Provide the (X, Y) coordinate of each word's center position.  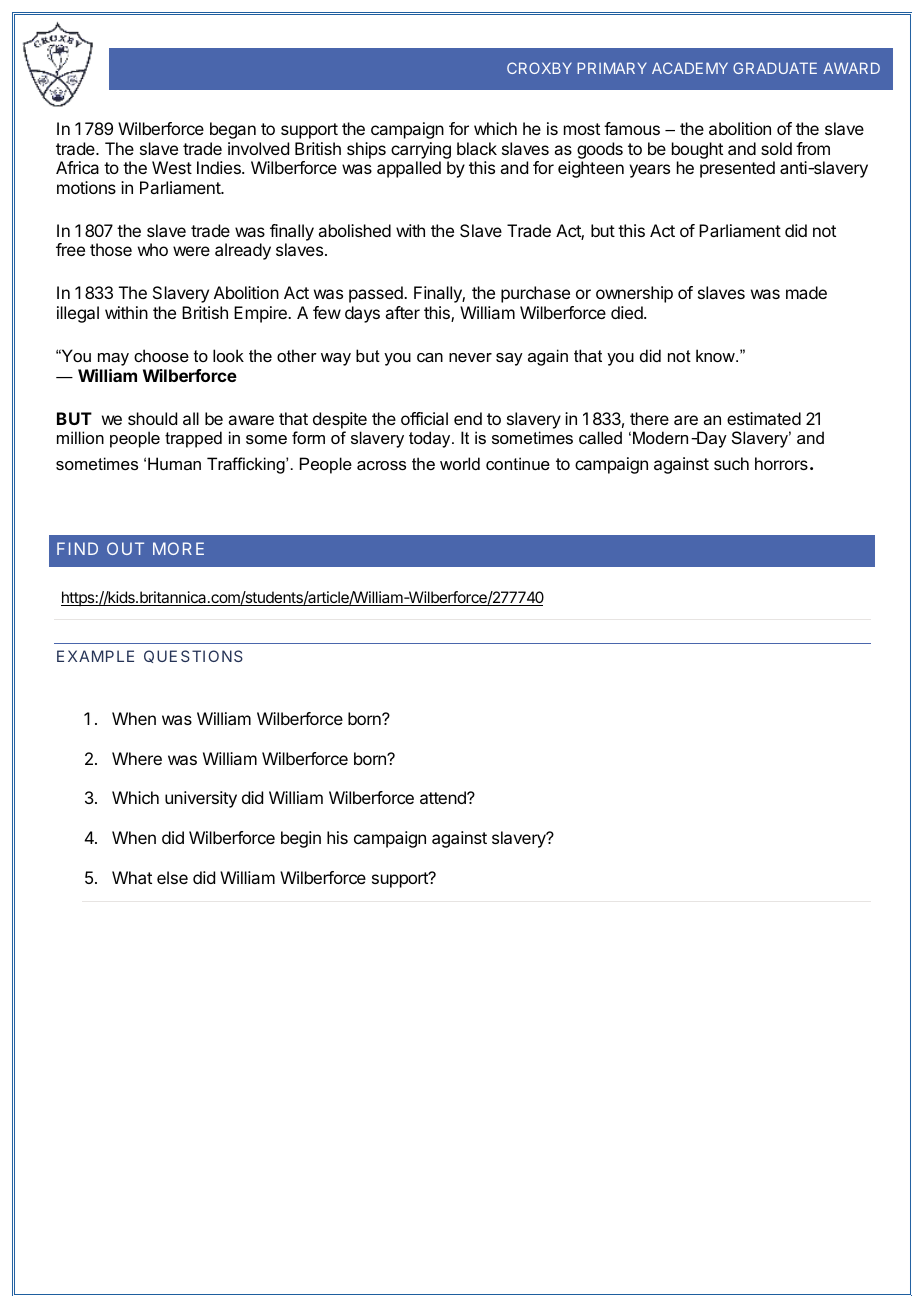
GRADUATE (775, 68)
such (731, 463)
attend (444, 797)
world (460, 463)
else (172, 877)
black (477, 148)
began (233, 130)
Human (174, 463)
